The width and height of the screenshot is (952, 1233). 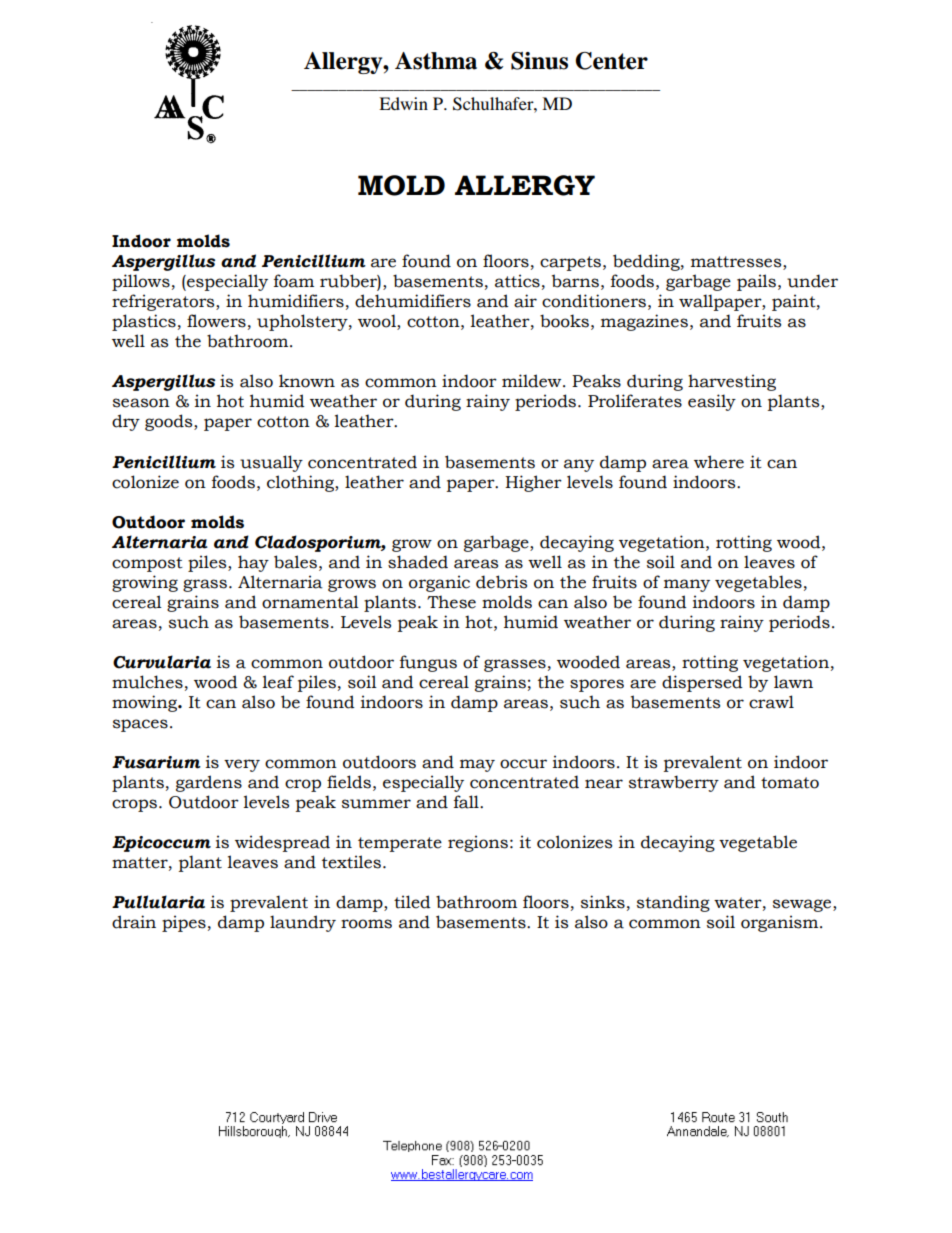 I want to click on air, so click(x=525, y=301).
